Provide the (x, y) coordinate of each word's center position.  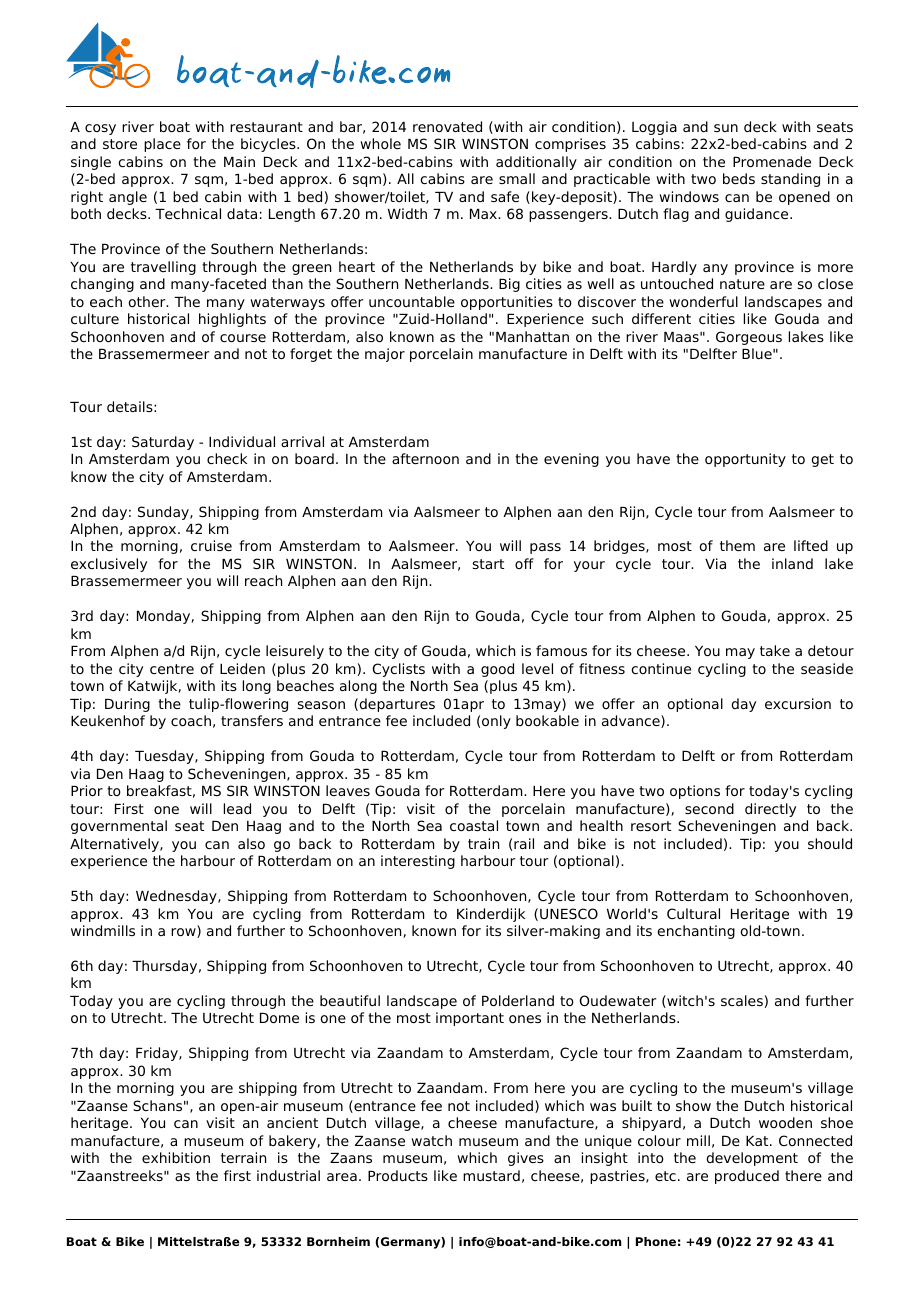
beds (739, 178)
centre (172, 669)
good (497, 670)
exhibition (176, 1157)
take (775, 650)
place (162, 145)
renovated (447, 126)
